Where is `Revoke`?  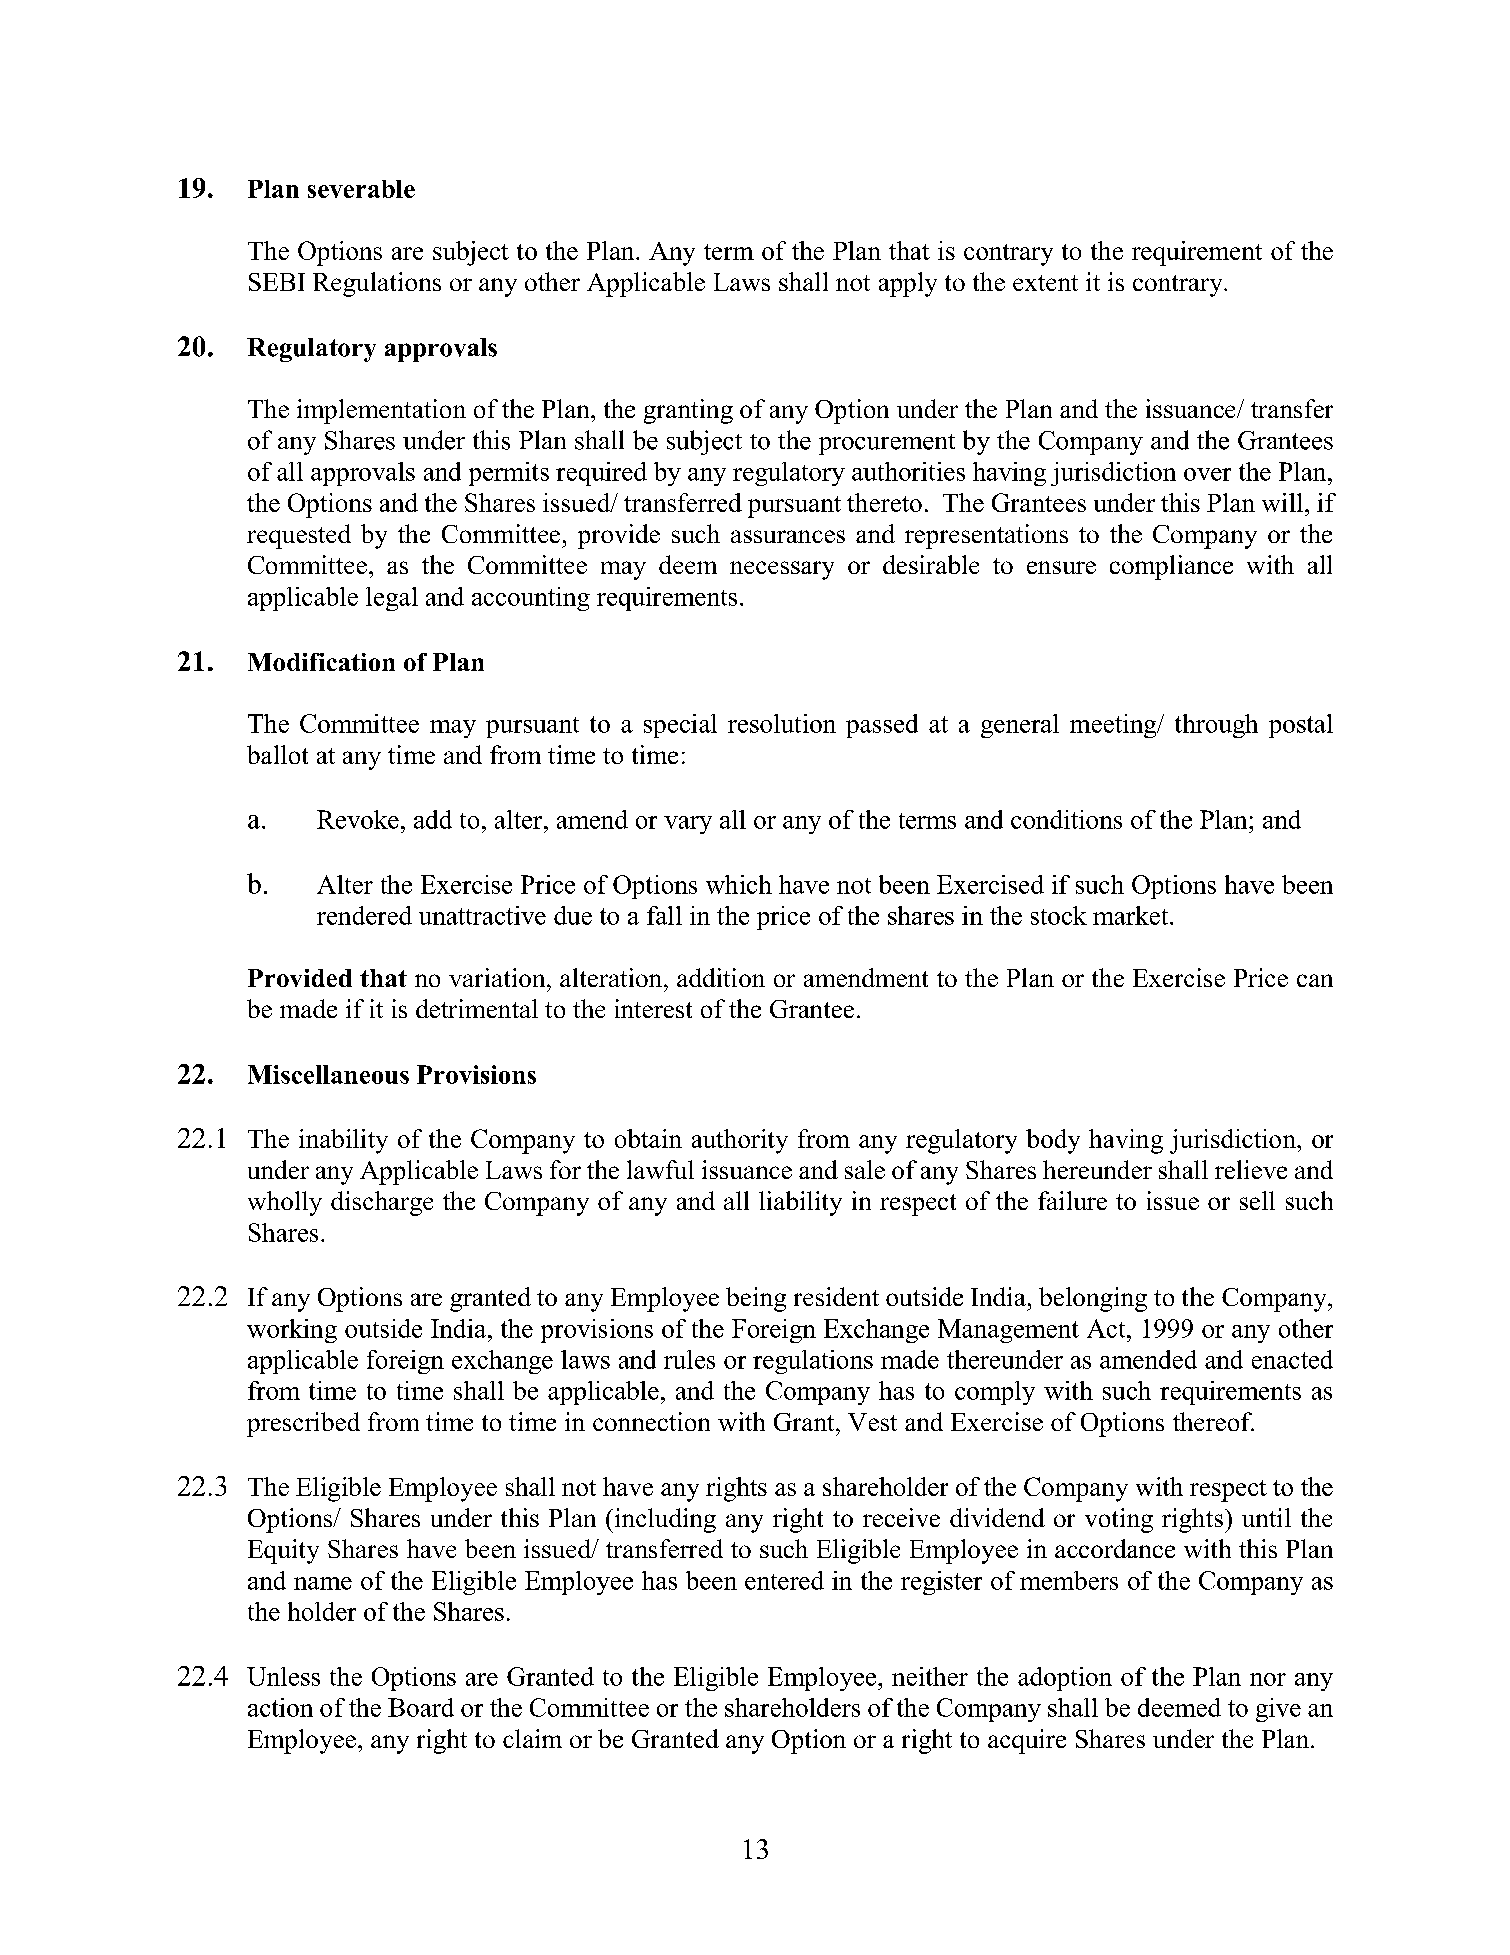 Revoke is located at coordinates (358, 819).
